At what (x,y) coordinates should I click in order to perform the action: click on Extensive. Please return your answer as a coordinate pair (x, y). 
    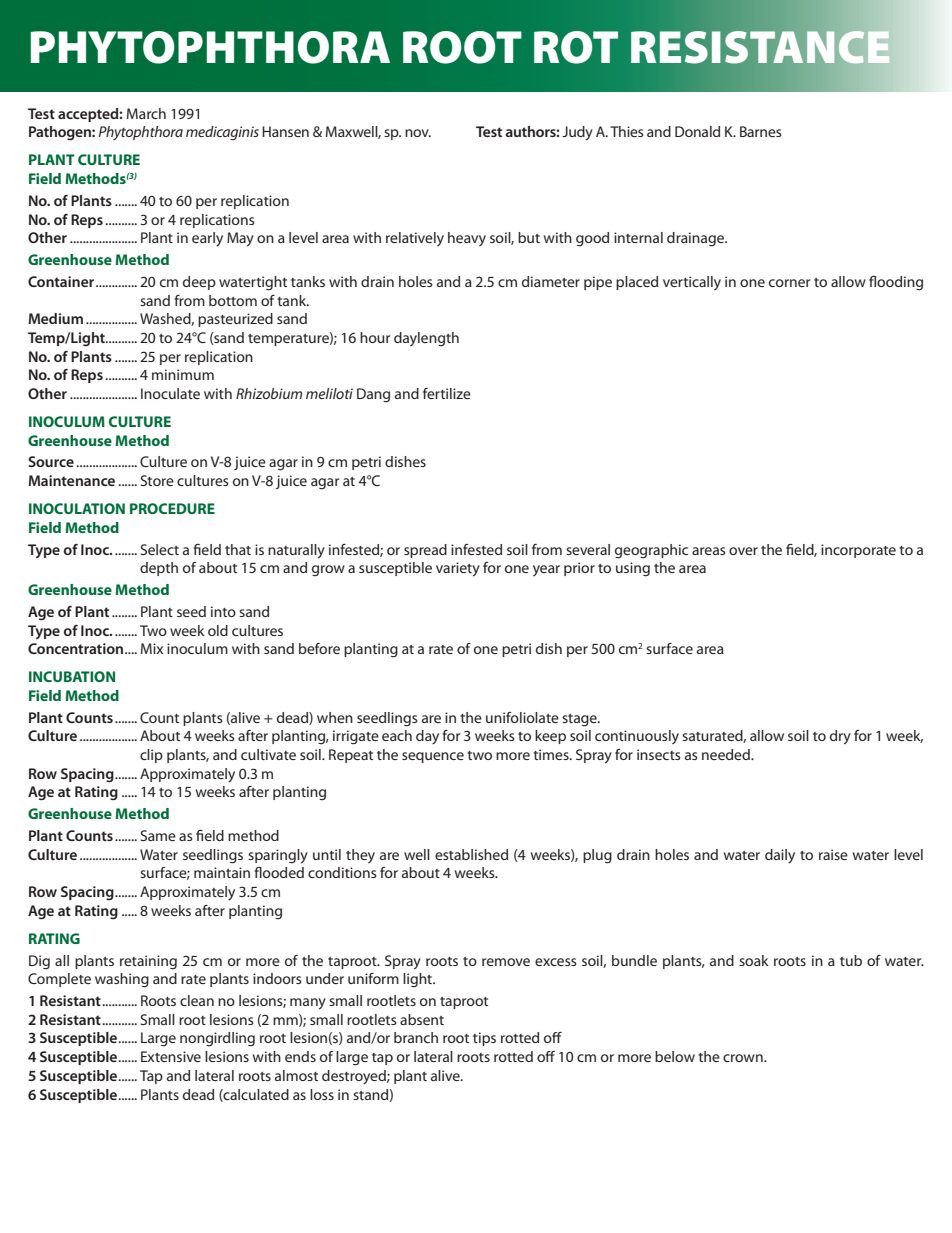
    Looking at the image, I should click on (171, 1056).
